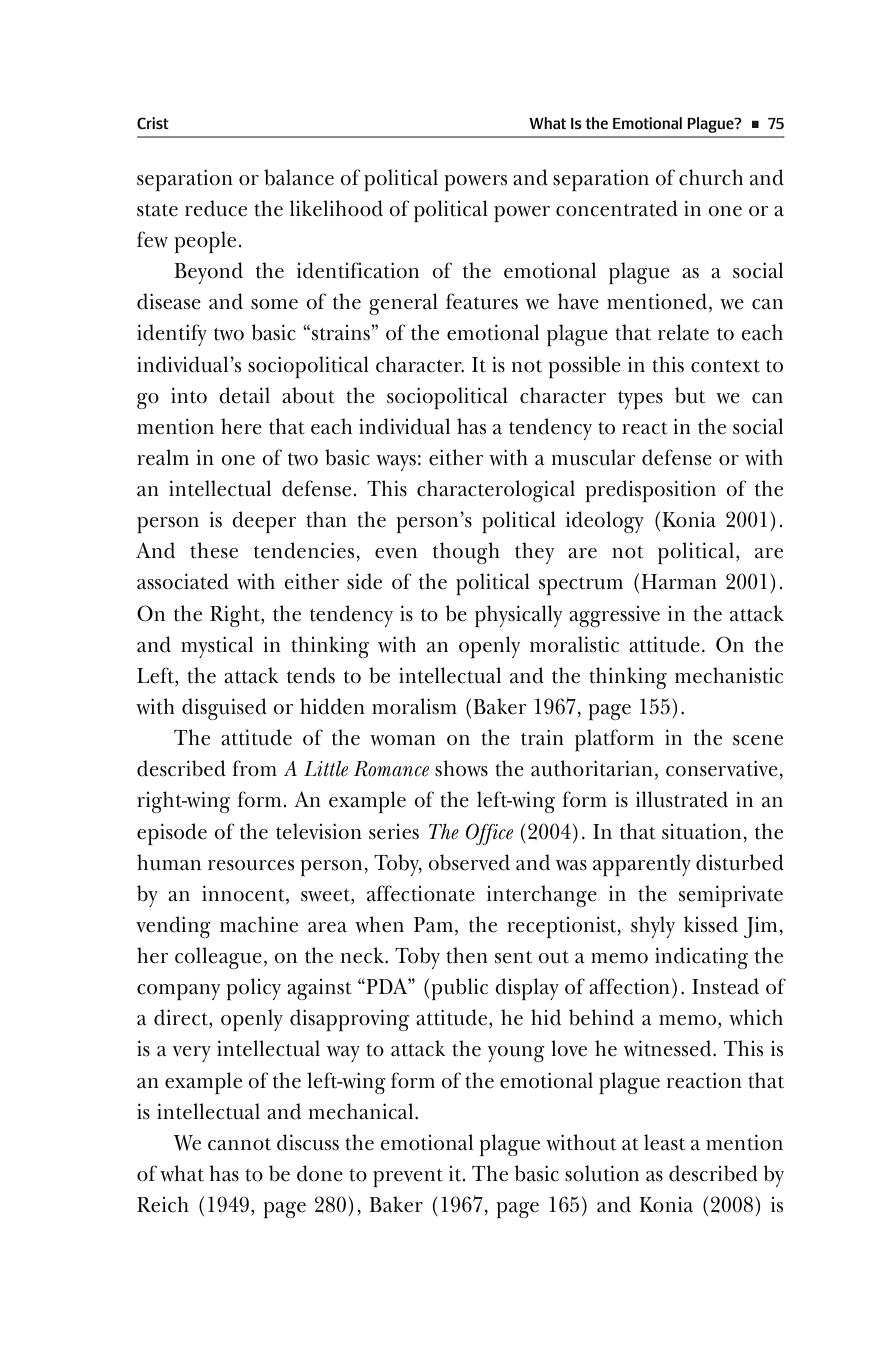 The width and height of the screenshot is (896, 1345). What do you see at coordinates (435, 926) in the screenshot?
I see `Pam` at bounding box center [435, 926].
